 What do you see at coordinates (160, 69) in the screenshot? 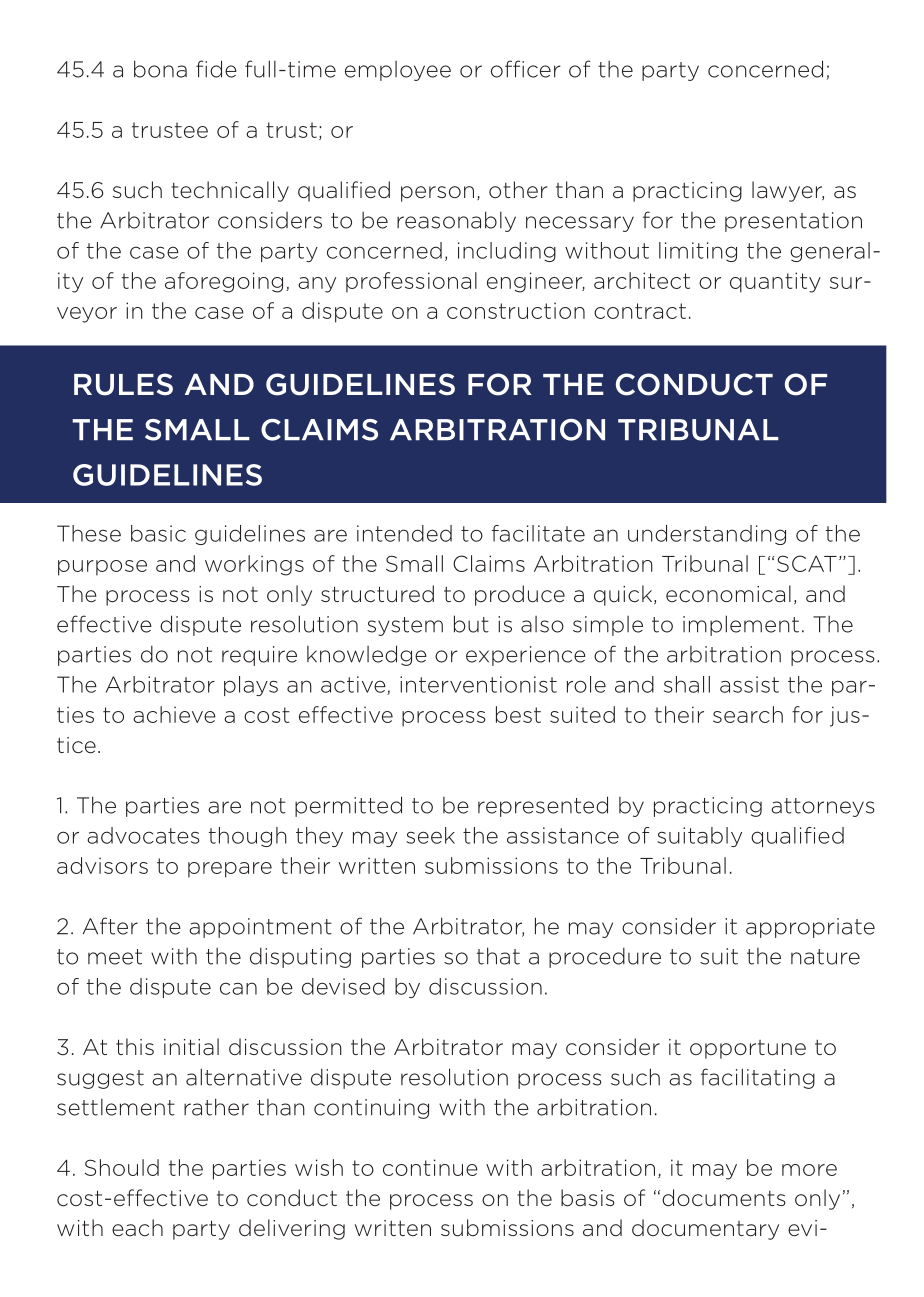
I see `bona` at bounding box center [160, 69].
